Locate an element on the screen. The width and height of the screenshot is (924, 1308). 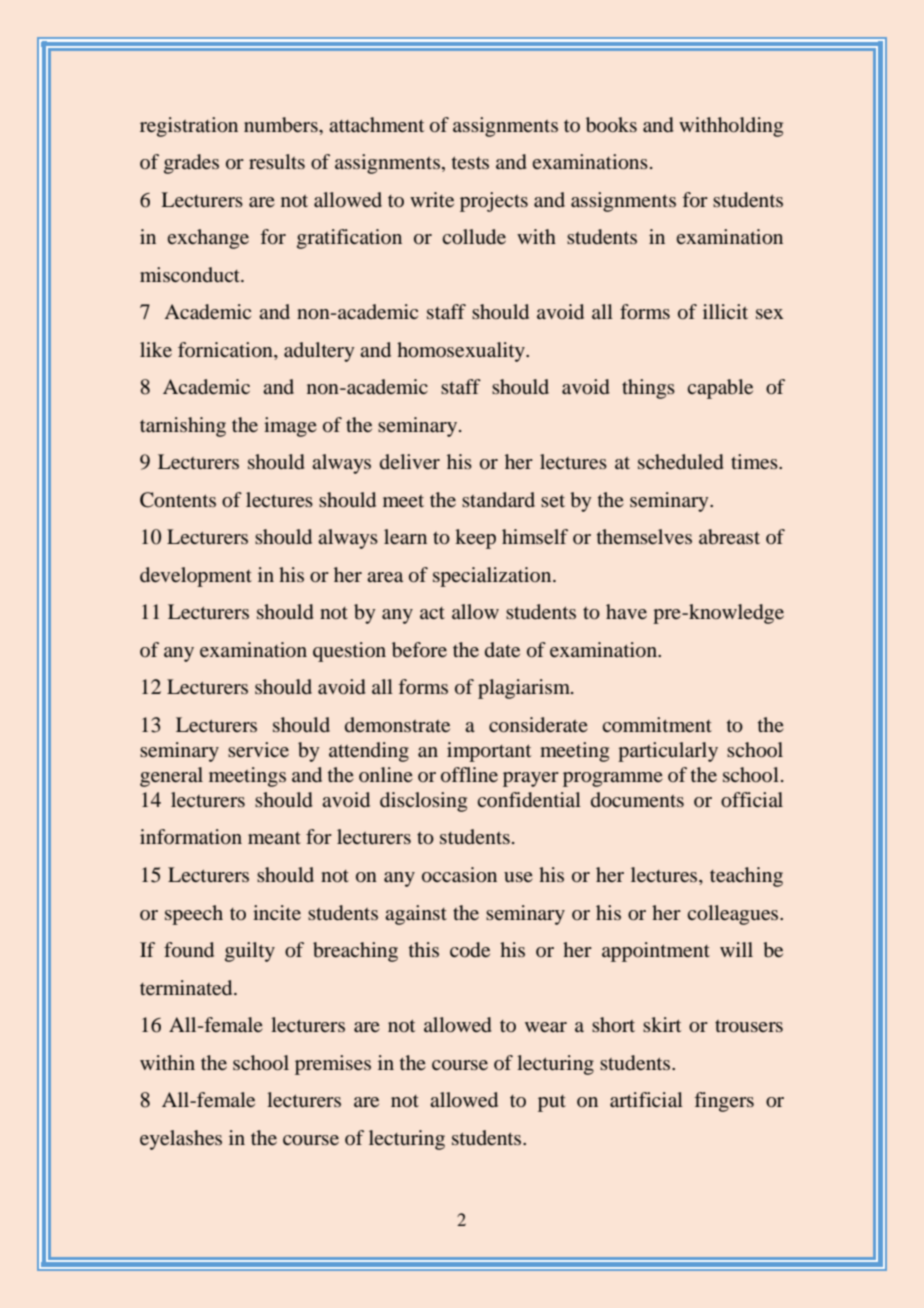
grades is located at coordinates (191, 164).
